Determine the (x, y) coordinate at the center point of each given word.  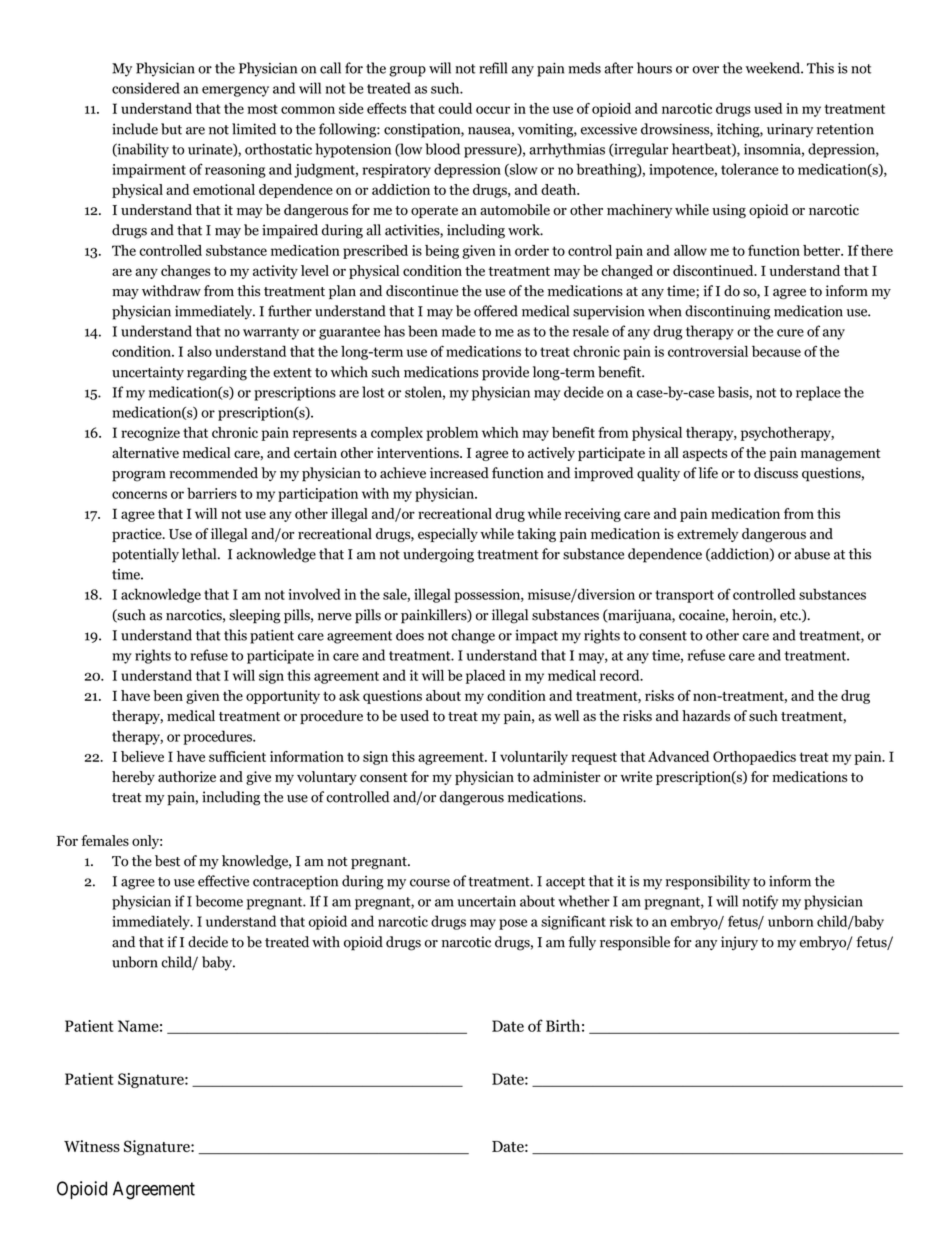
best (167, 861)
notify (760, 902)
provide (505, 373)
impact (536, 637)
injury (739, 943)
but (171, 129)
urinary (790, 130)
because (776, 351)
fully (582, 943)
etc (790, 616)
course (430, 883)
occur (493, 110)
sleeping (255, 616)
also (199, 351)
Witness (92, 1146)
